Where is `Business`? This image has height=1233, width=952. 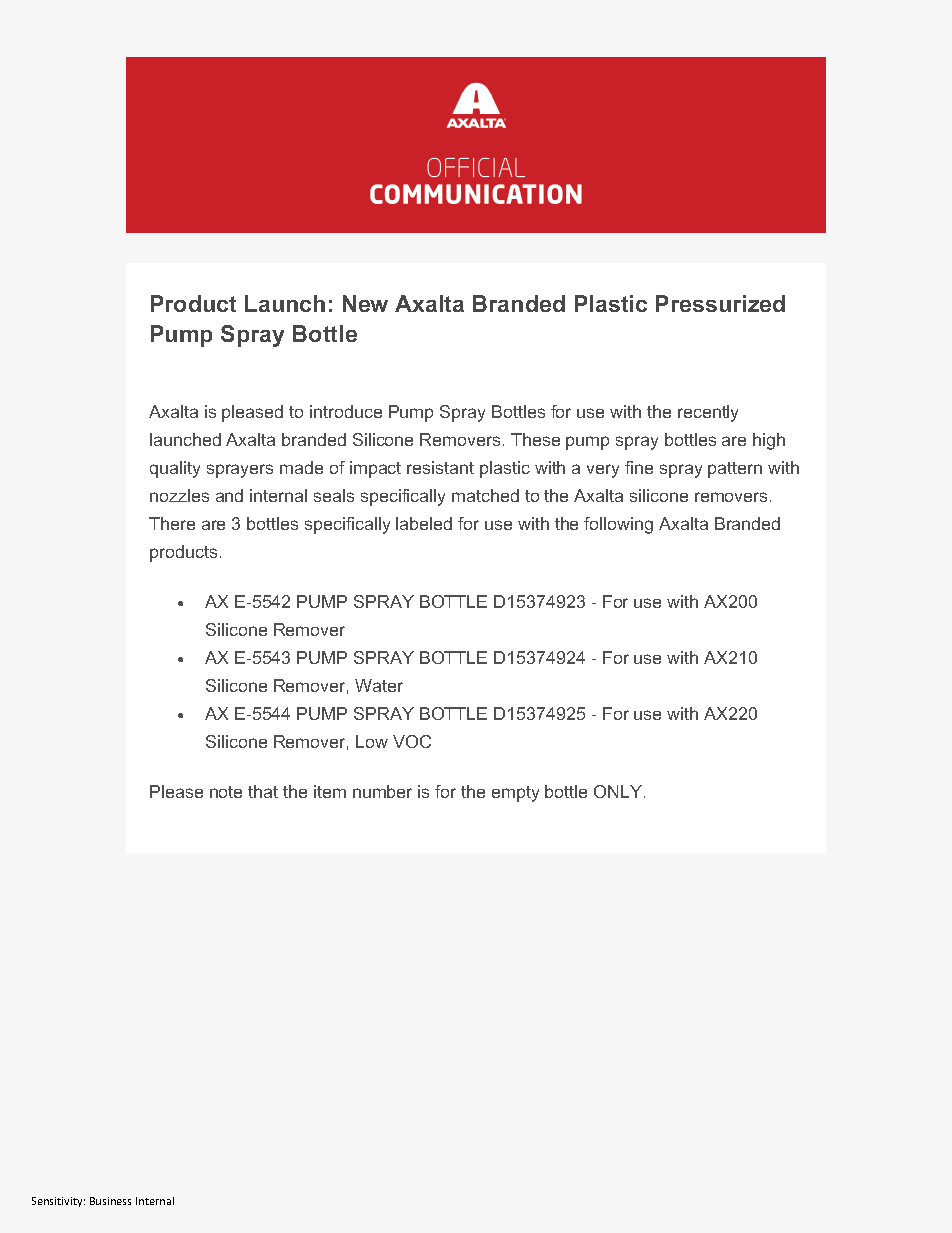
Business is located at coordinates (110, 1201).
